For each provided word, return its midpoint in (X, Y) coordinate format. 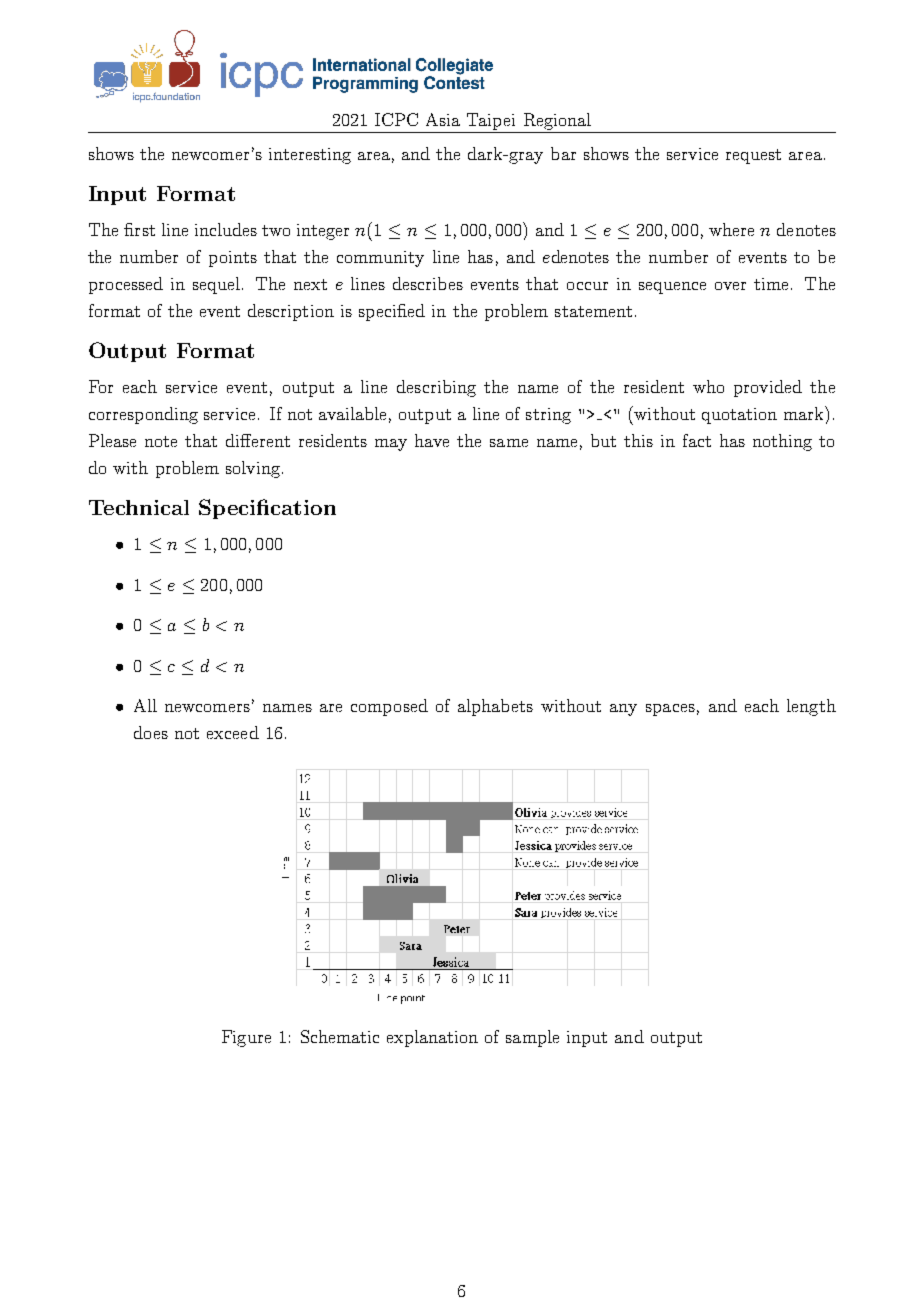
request (753, 156)
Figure (246, 1038)
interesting (310, 156)
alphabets (495, 707)
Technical (139, 507)
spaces (670, 710)
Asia (443, 119)
